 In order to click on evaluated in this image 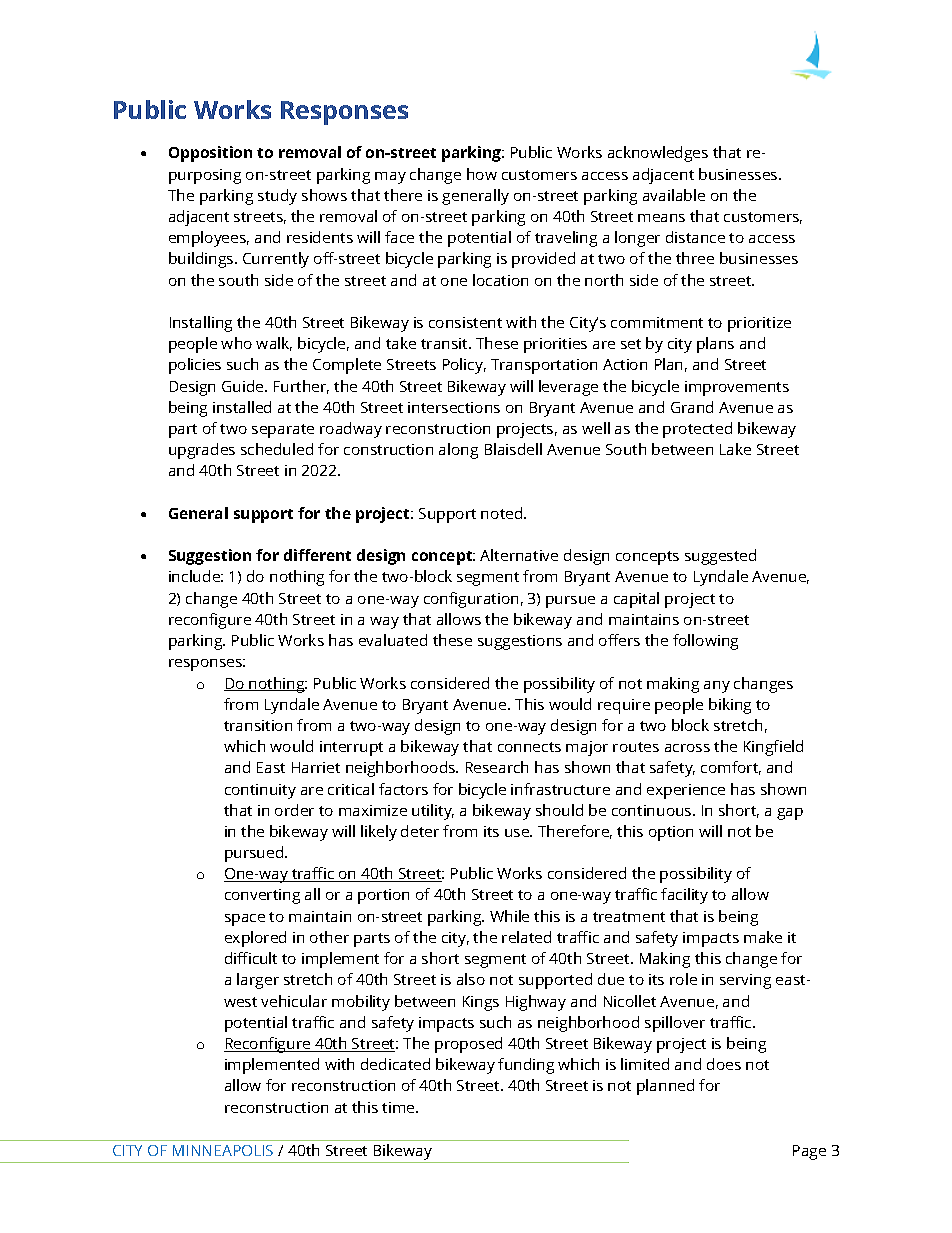, I will do `click(393, 640)`.
